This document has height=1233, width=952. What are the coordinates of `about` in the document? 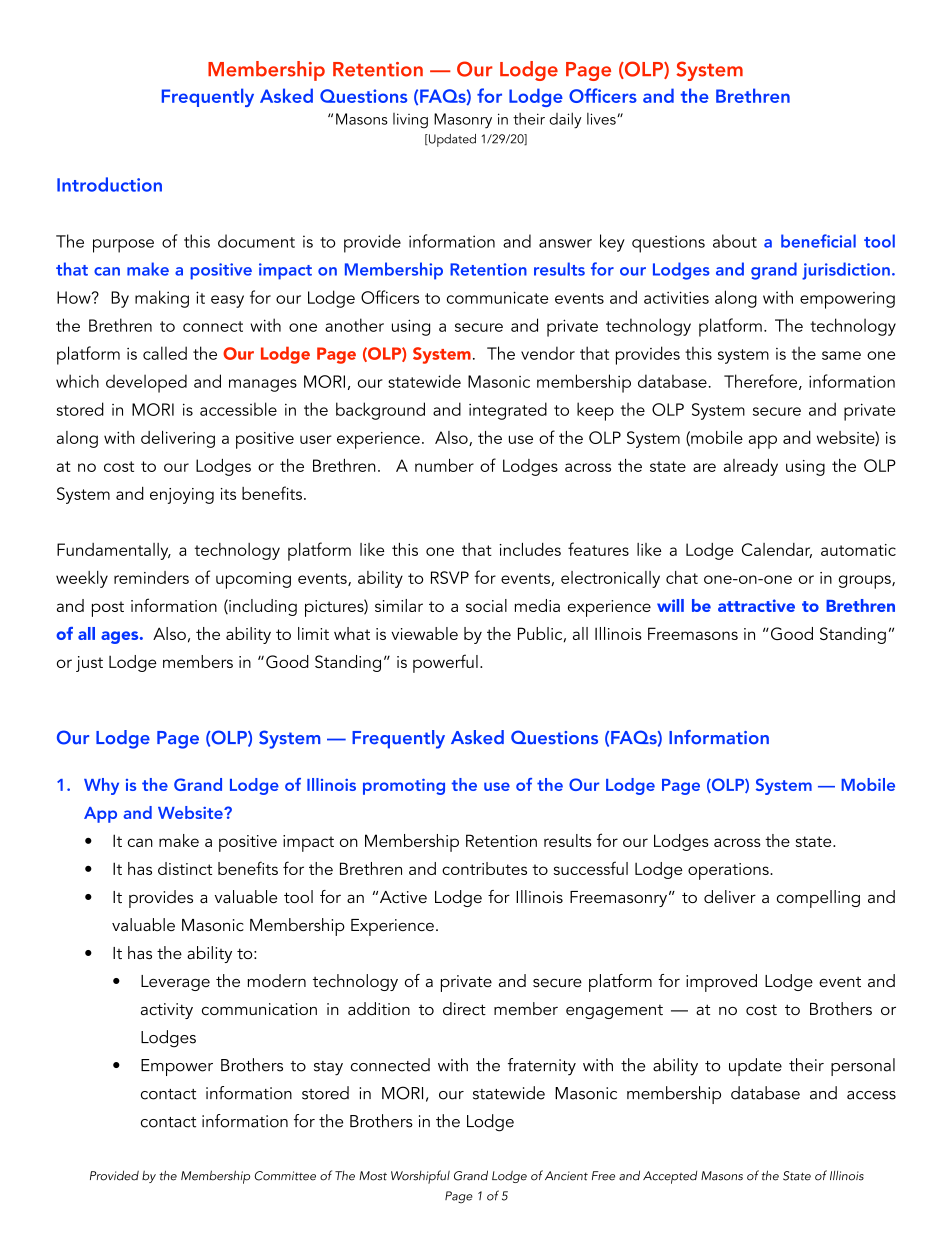 It's located at (735, 241).
